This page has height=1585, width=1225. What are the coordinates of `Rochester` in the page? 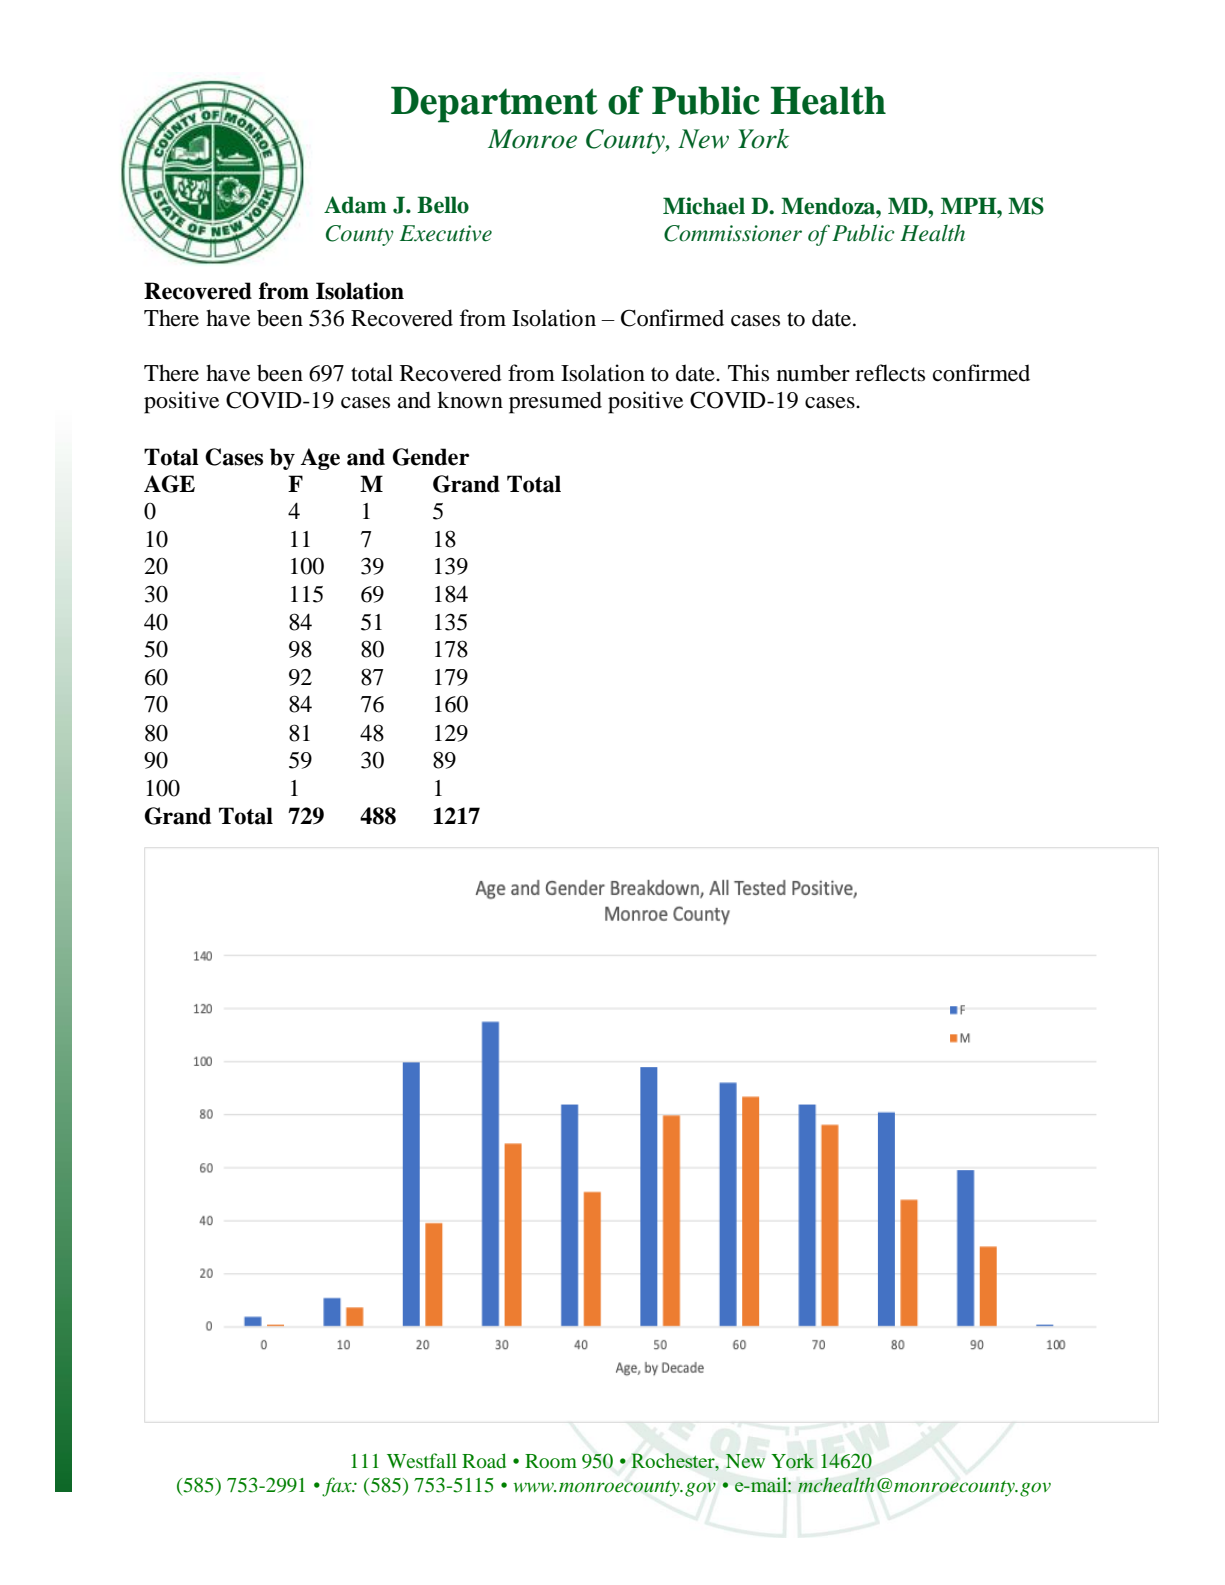 It's located at (674, 1461).
